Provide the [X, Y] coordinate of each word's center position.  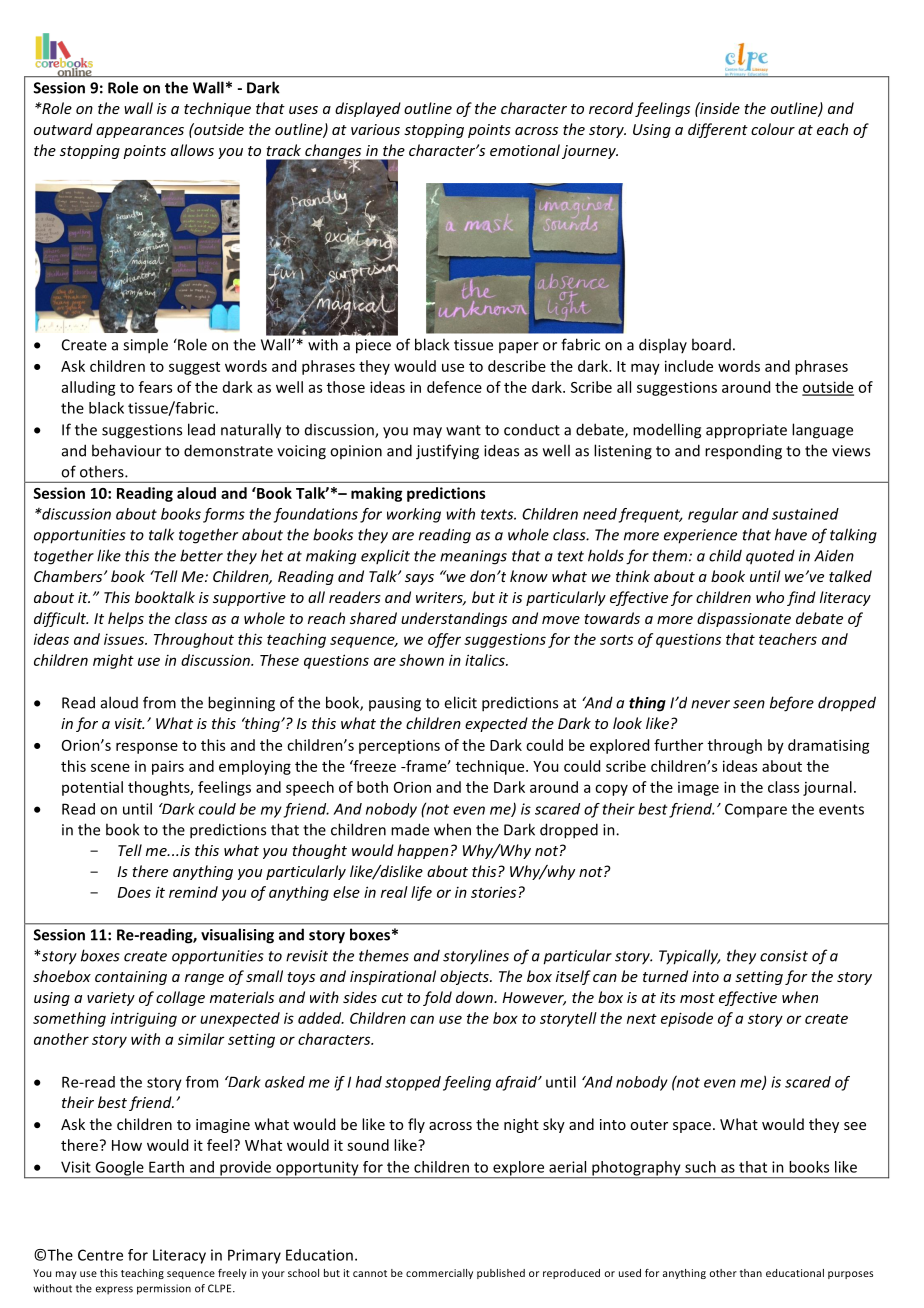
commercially [439, 1274]
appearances [140, 132]
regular [713, 515]
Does [134, 892]
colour [773, 129]
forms [224, 515]
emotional [525, 150]
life [421, 893]
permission [164, 1289]
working [414, 515]
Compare [756, 810]
